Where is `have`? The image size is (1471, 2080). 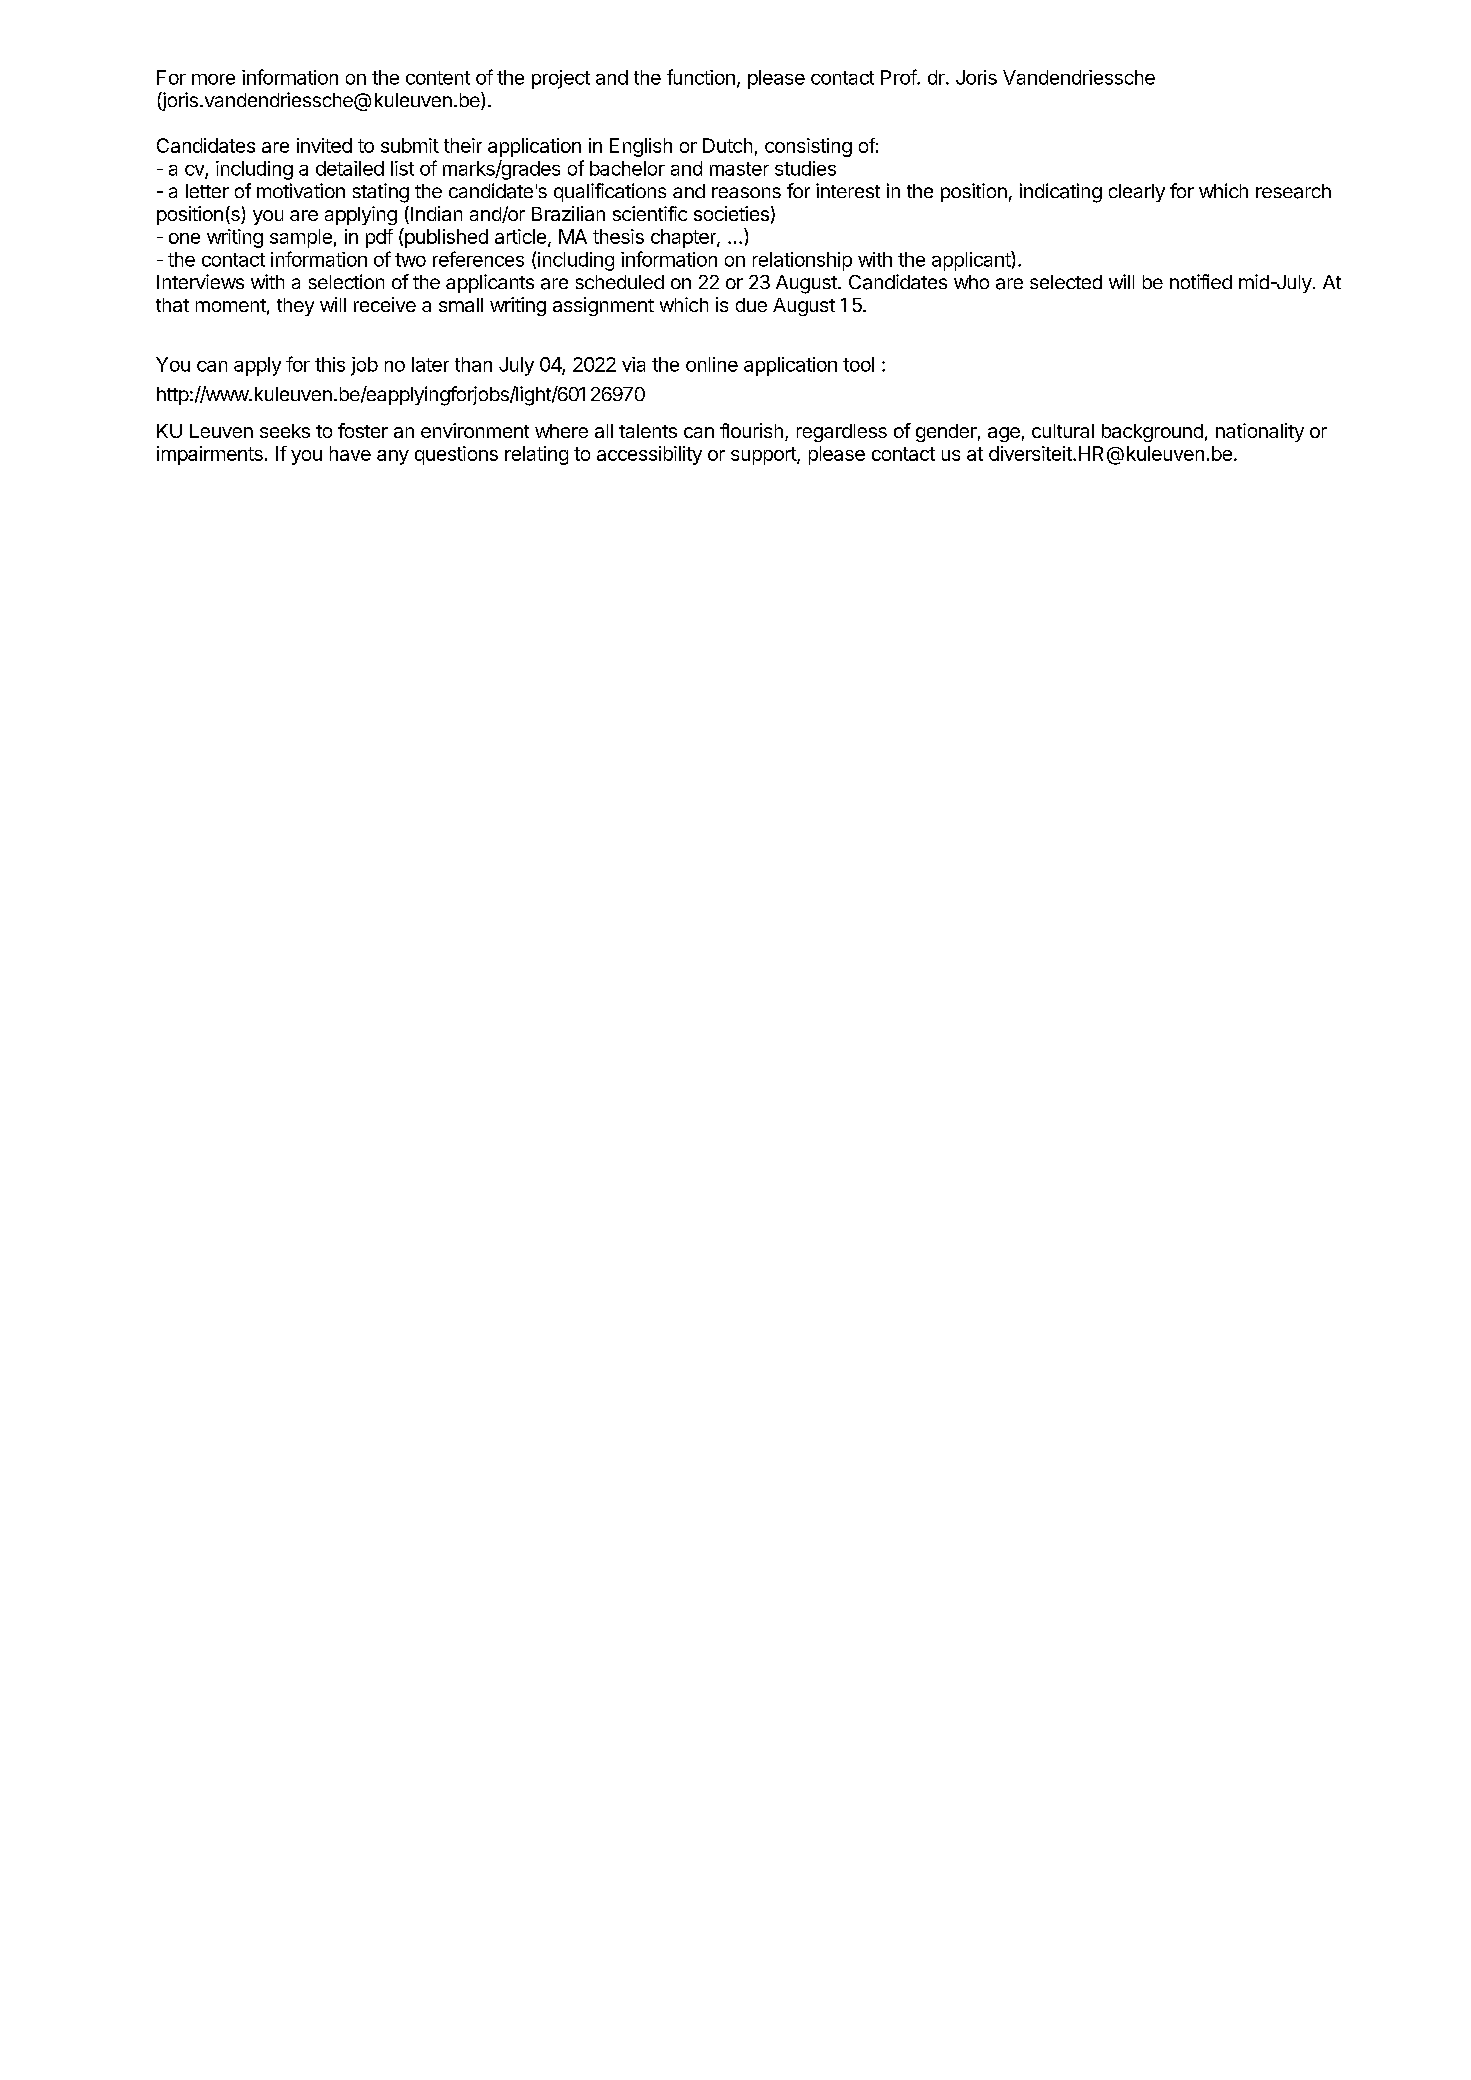 have is located at coordinates (350, 453).
